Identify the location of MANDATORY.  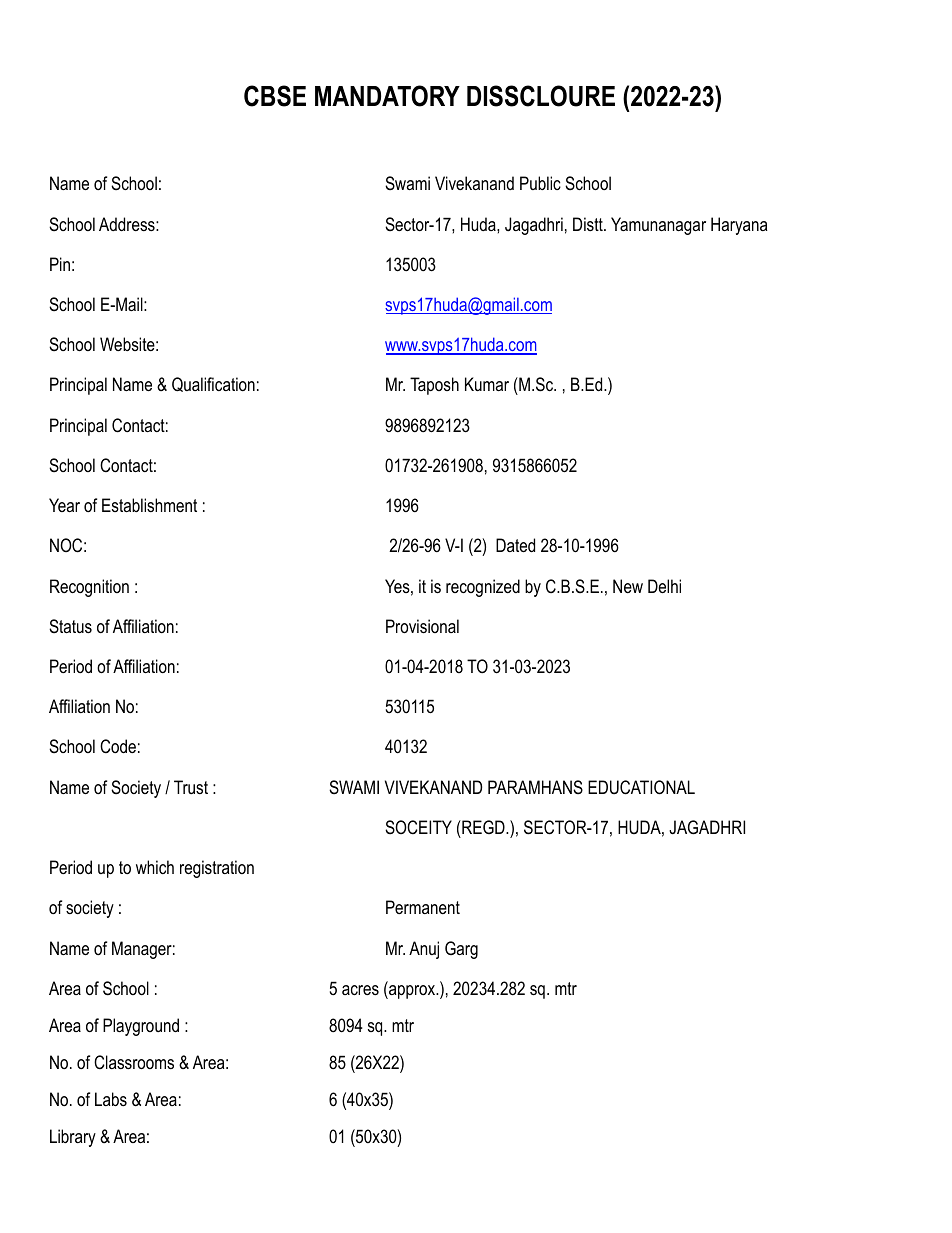
(387, 96).
